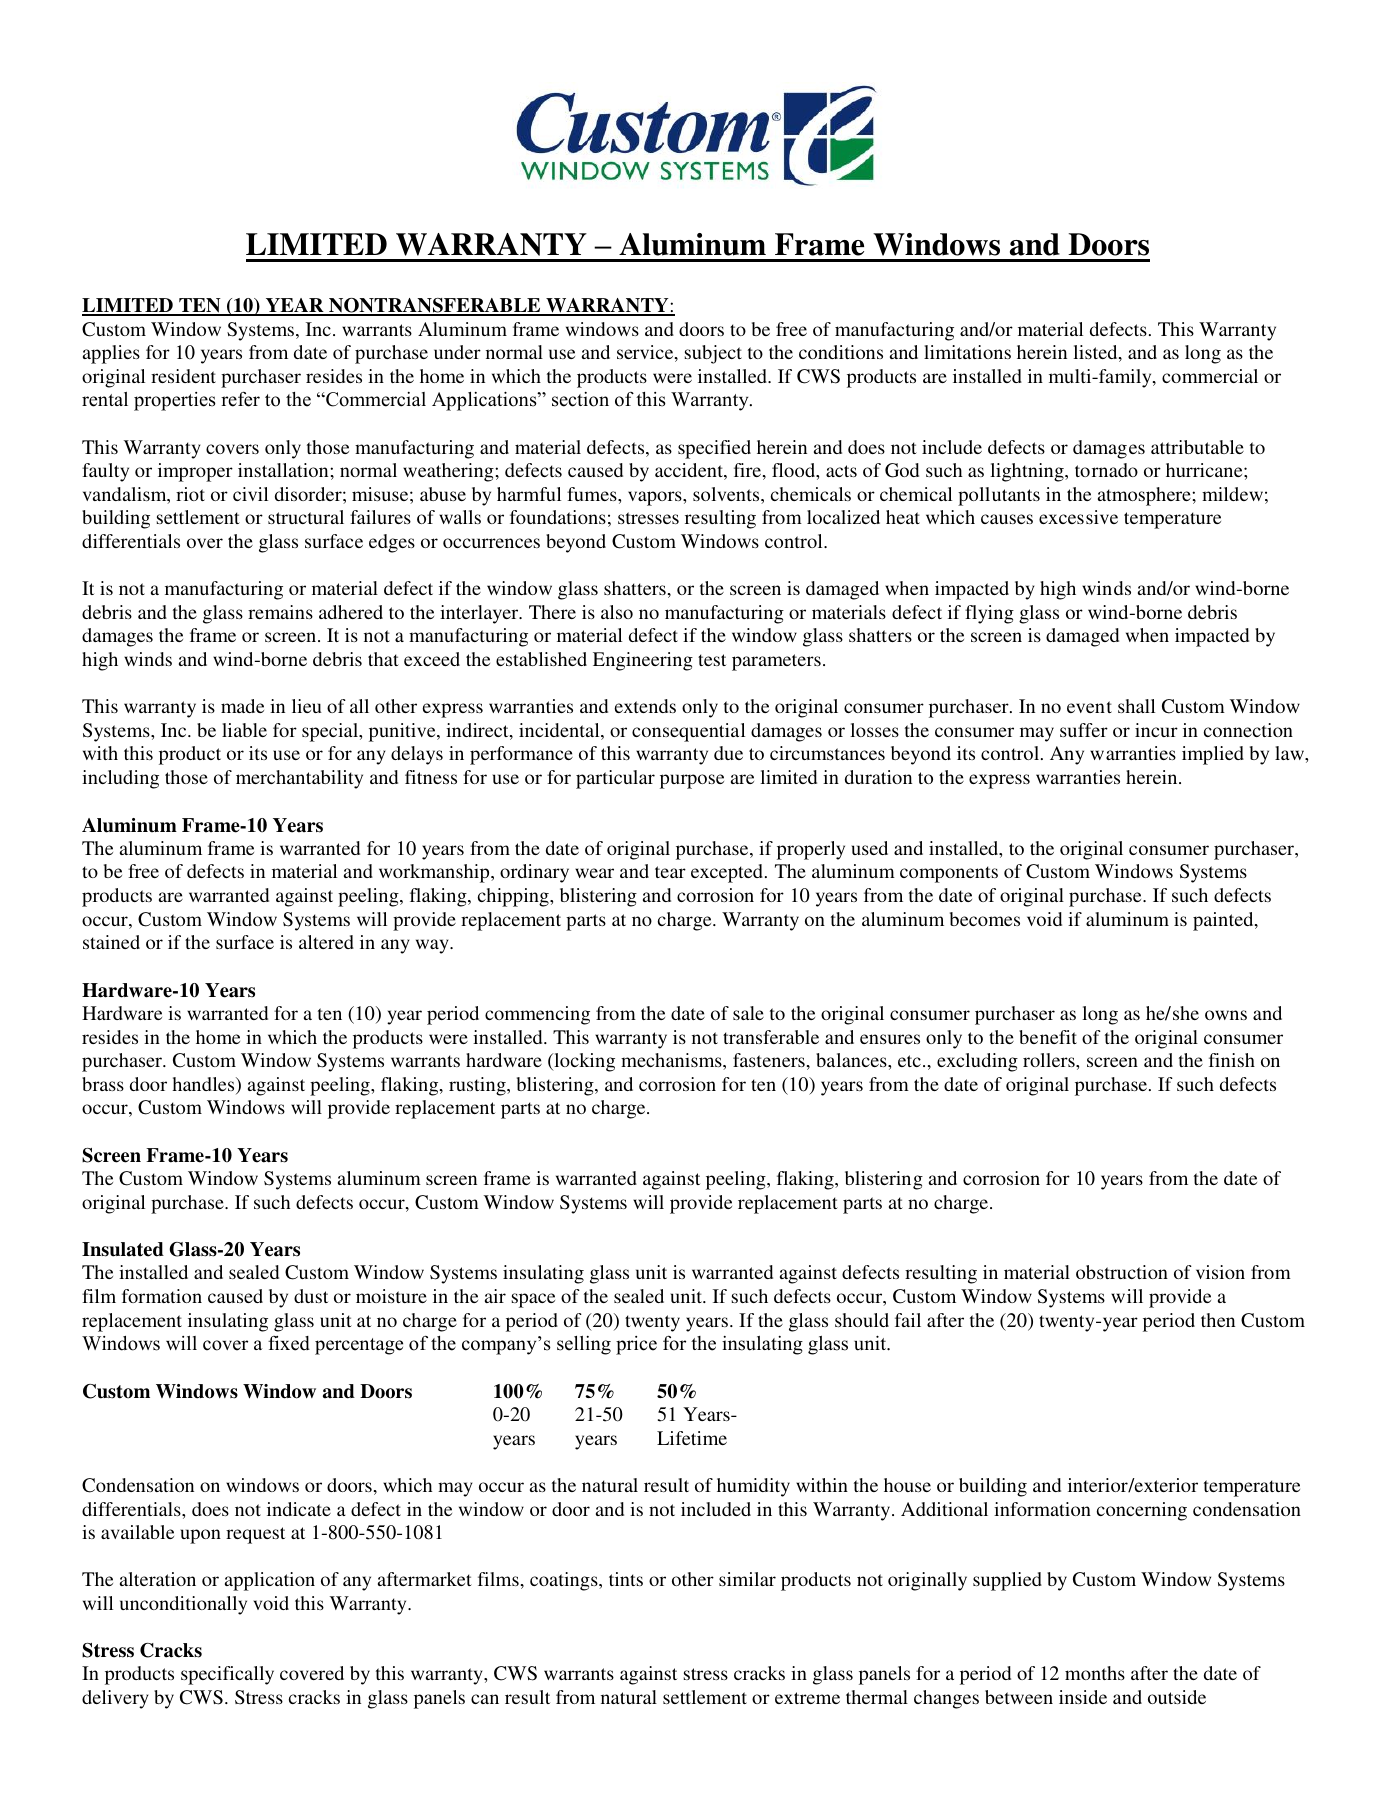  Describe the element at coordinates (626, 1579) in the document. I see `tints` at that location.
